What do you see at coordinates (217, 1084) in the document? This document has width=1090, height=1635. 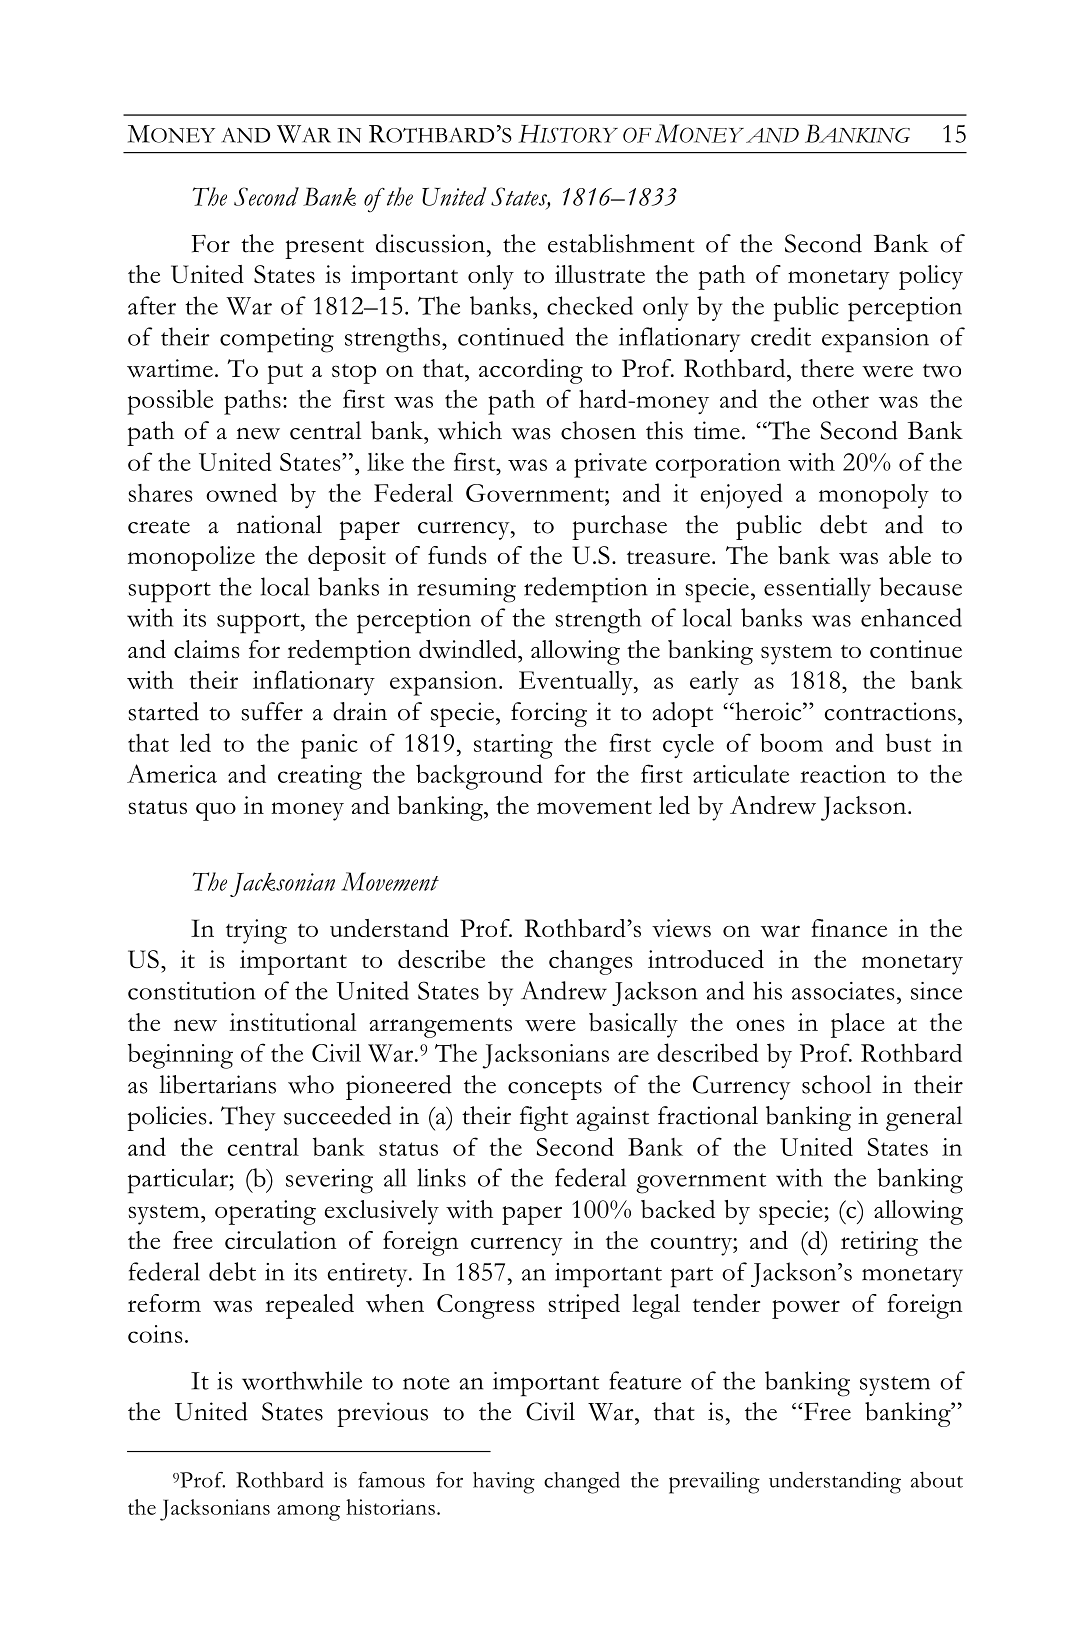 I see `libertarians` at bounding box center [217, 1084].
